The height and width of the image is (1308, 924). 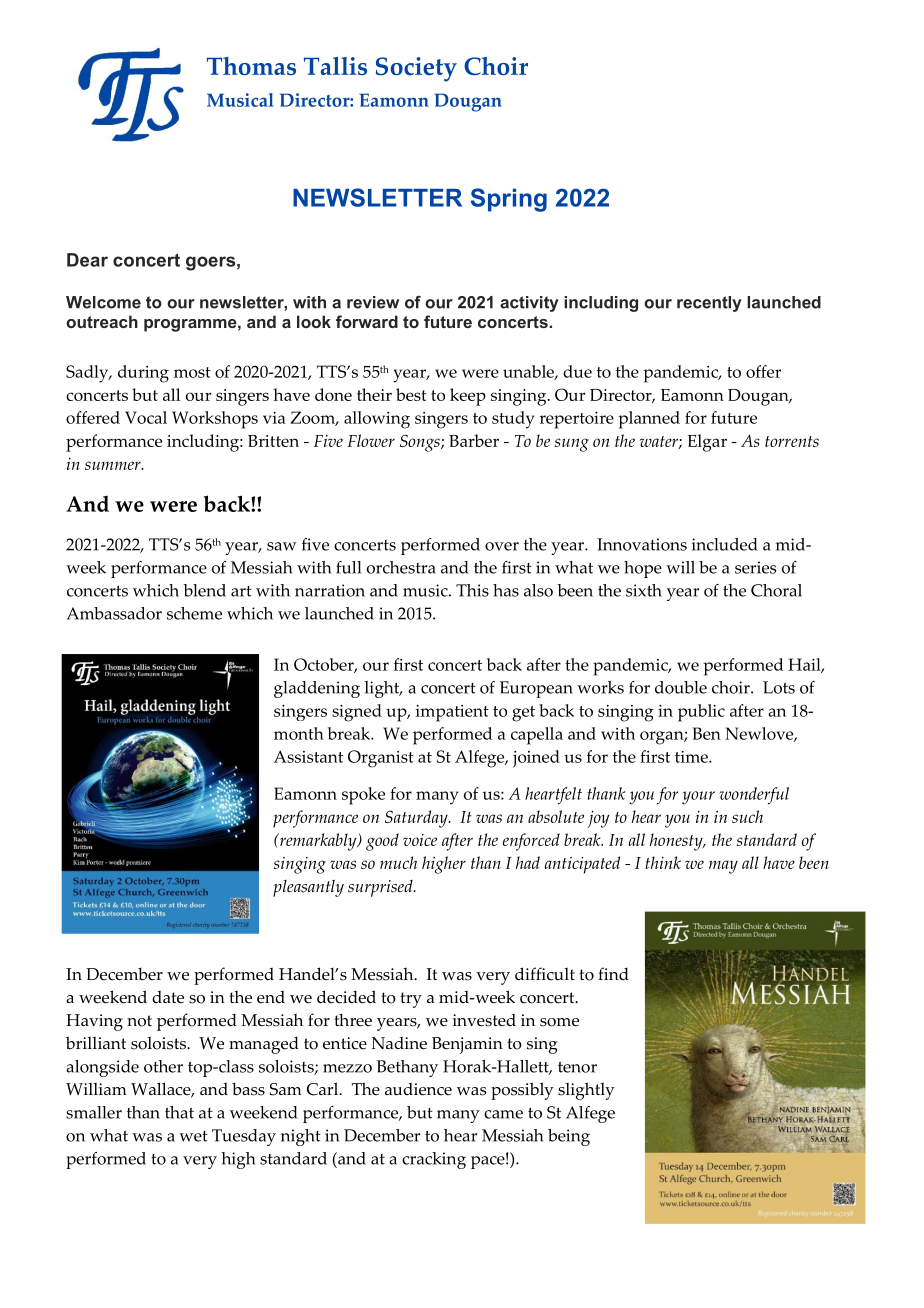 I want to click on being, so click(x=569, y=1137).
